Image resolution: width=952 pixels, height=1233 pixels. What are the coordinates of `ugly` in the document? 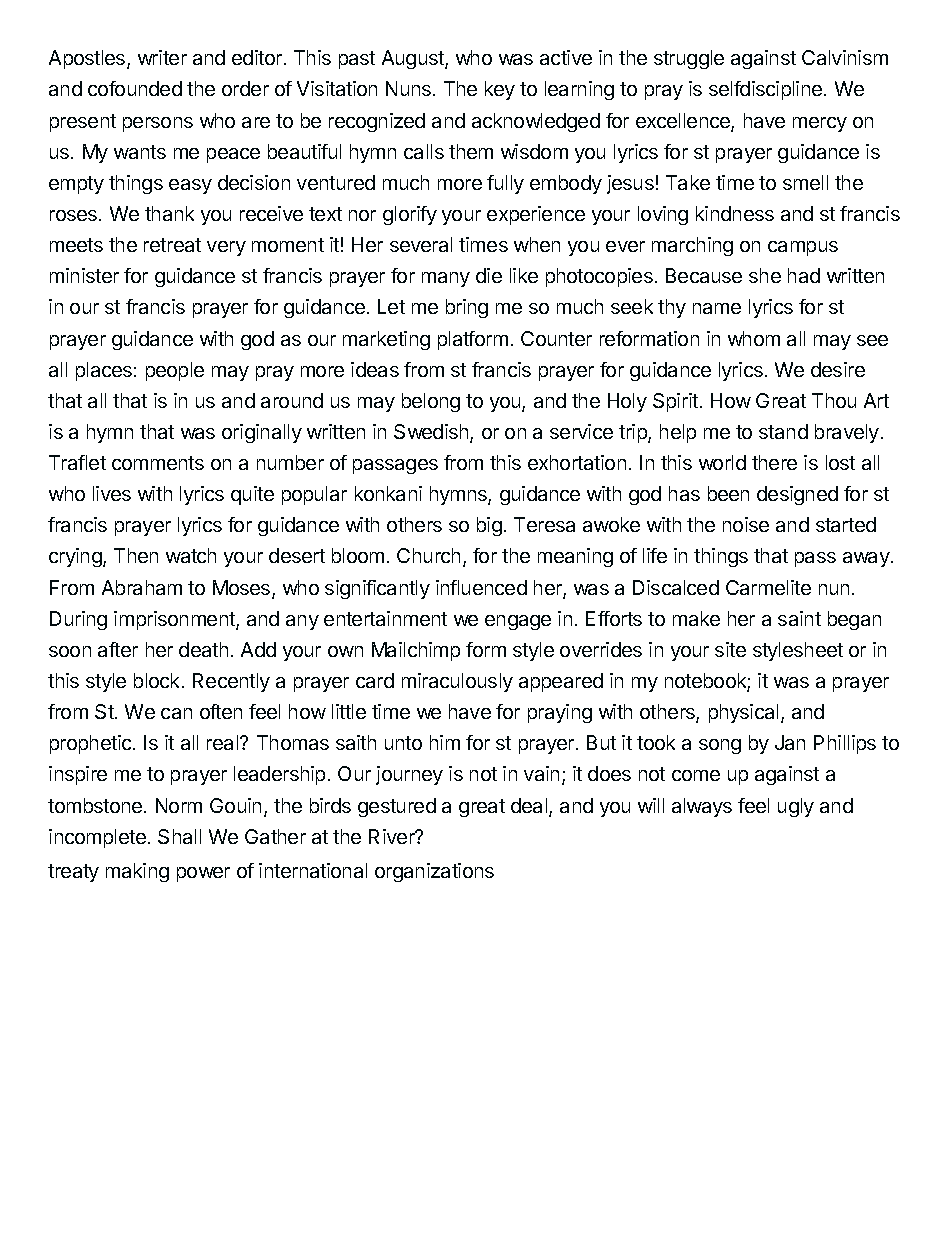 It's located at (796, 807).
